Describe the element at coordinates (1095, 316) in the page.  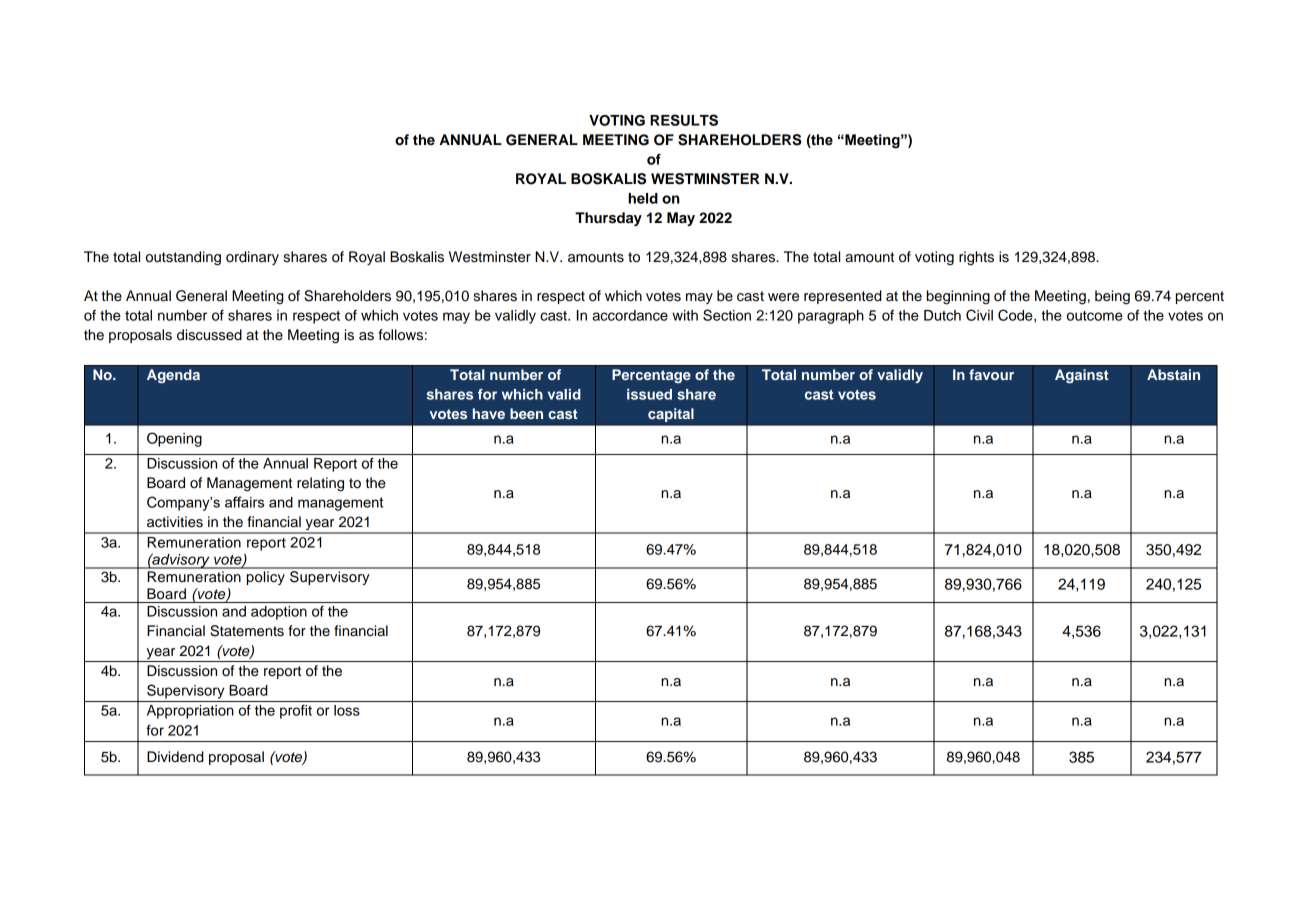
I see `outcome` at that location.
